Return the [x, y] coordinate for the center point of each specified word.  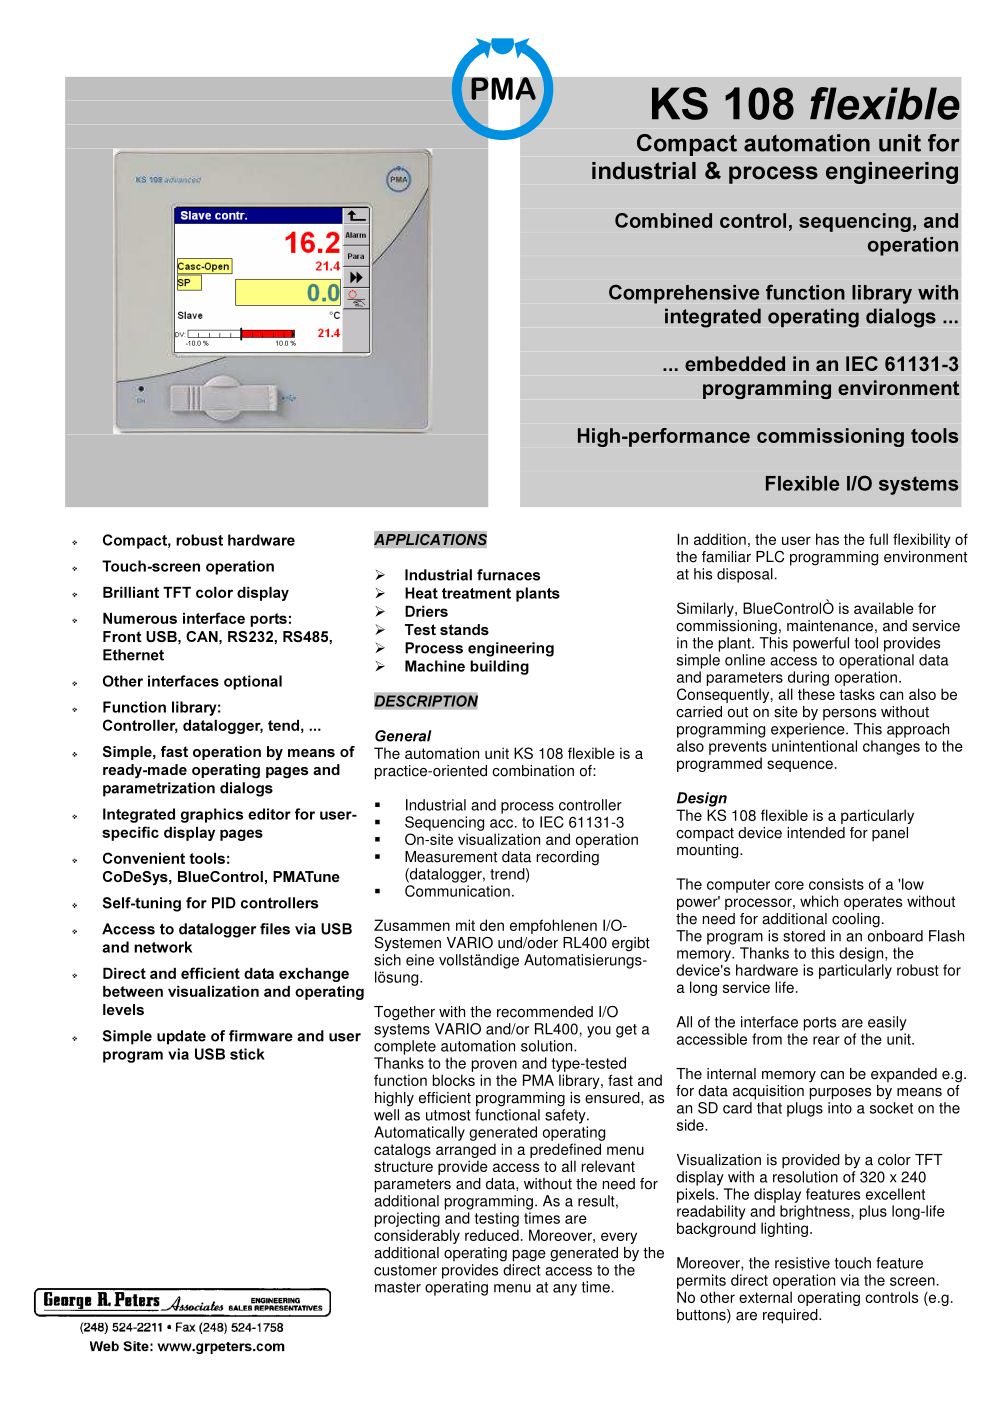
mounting [709, 851]
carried [699, 712]
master [398, 1287]
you [599, 1032]
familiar [726, 557]
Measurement [451, 857]
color [894, 1160]
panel [890, 834]
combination [533, 771]
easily [887, 1023]
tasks [857, 694]
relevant [608, 1166]
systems [402, 1031]
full [878, 539]
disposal [745, 575]
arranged [466, 1150]
